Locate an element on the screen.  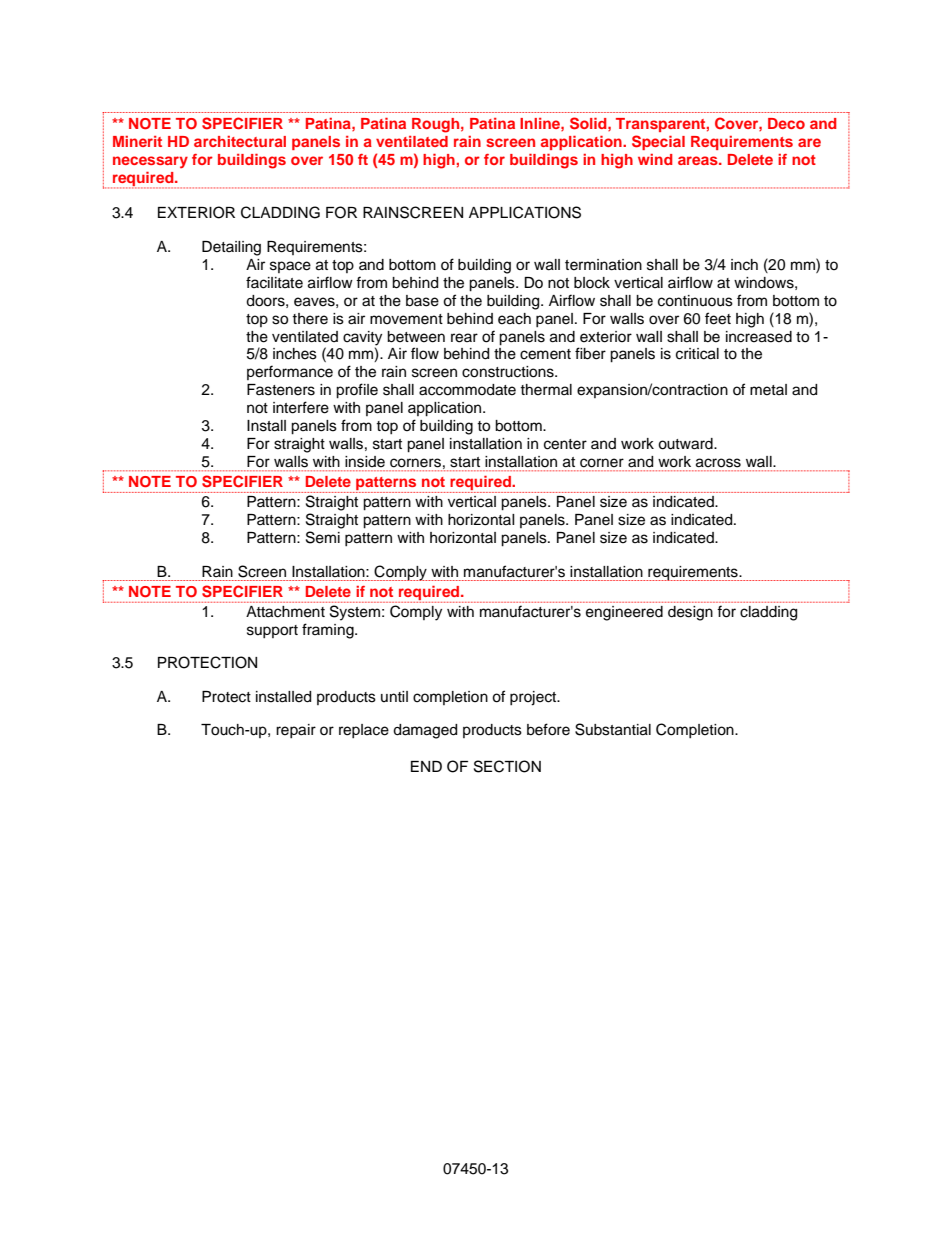
damaged is located at coordinates (425, 731).
